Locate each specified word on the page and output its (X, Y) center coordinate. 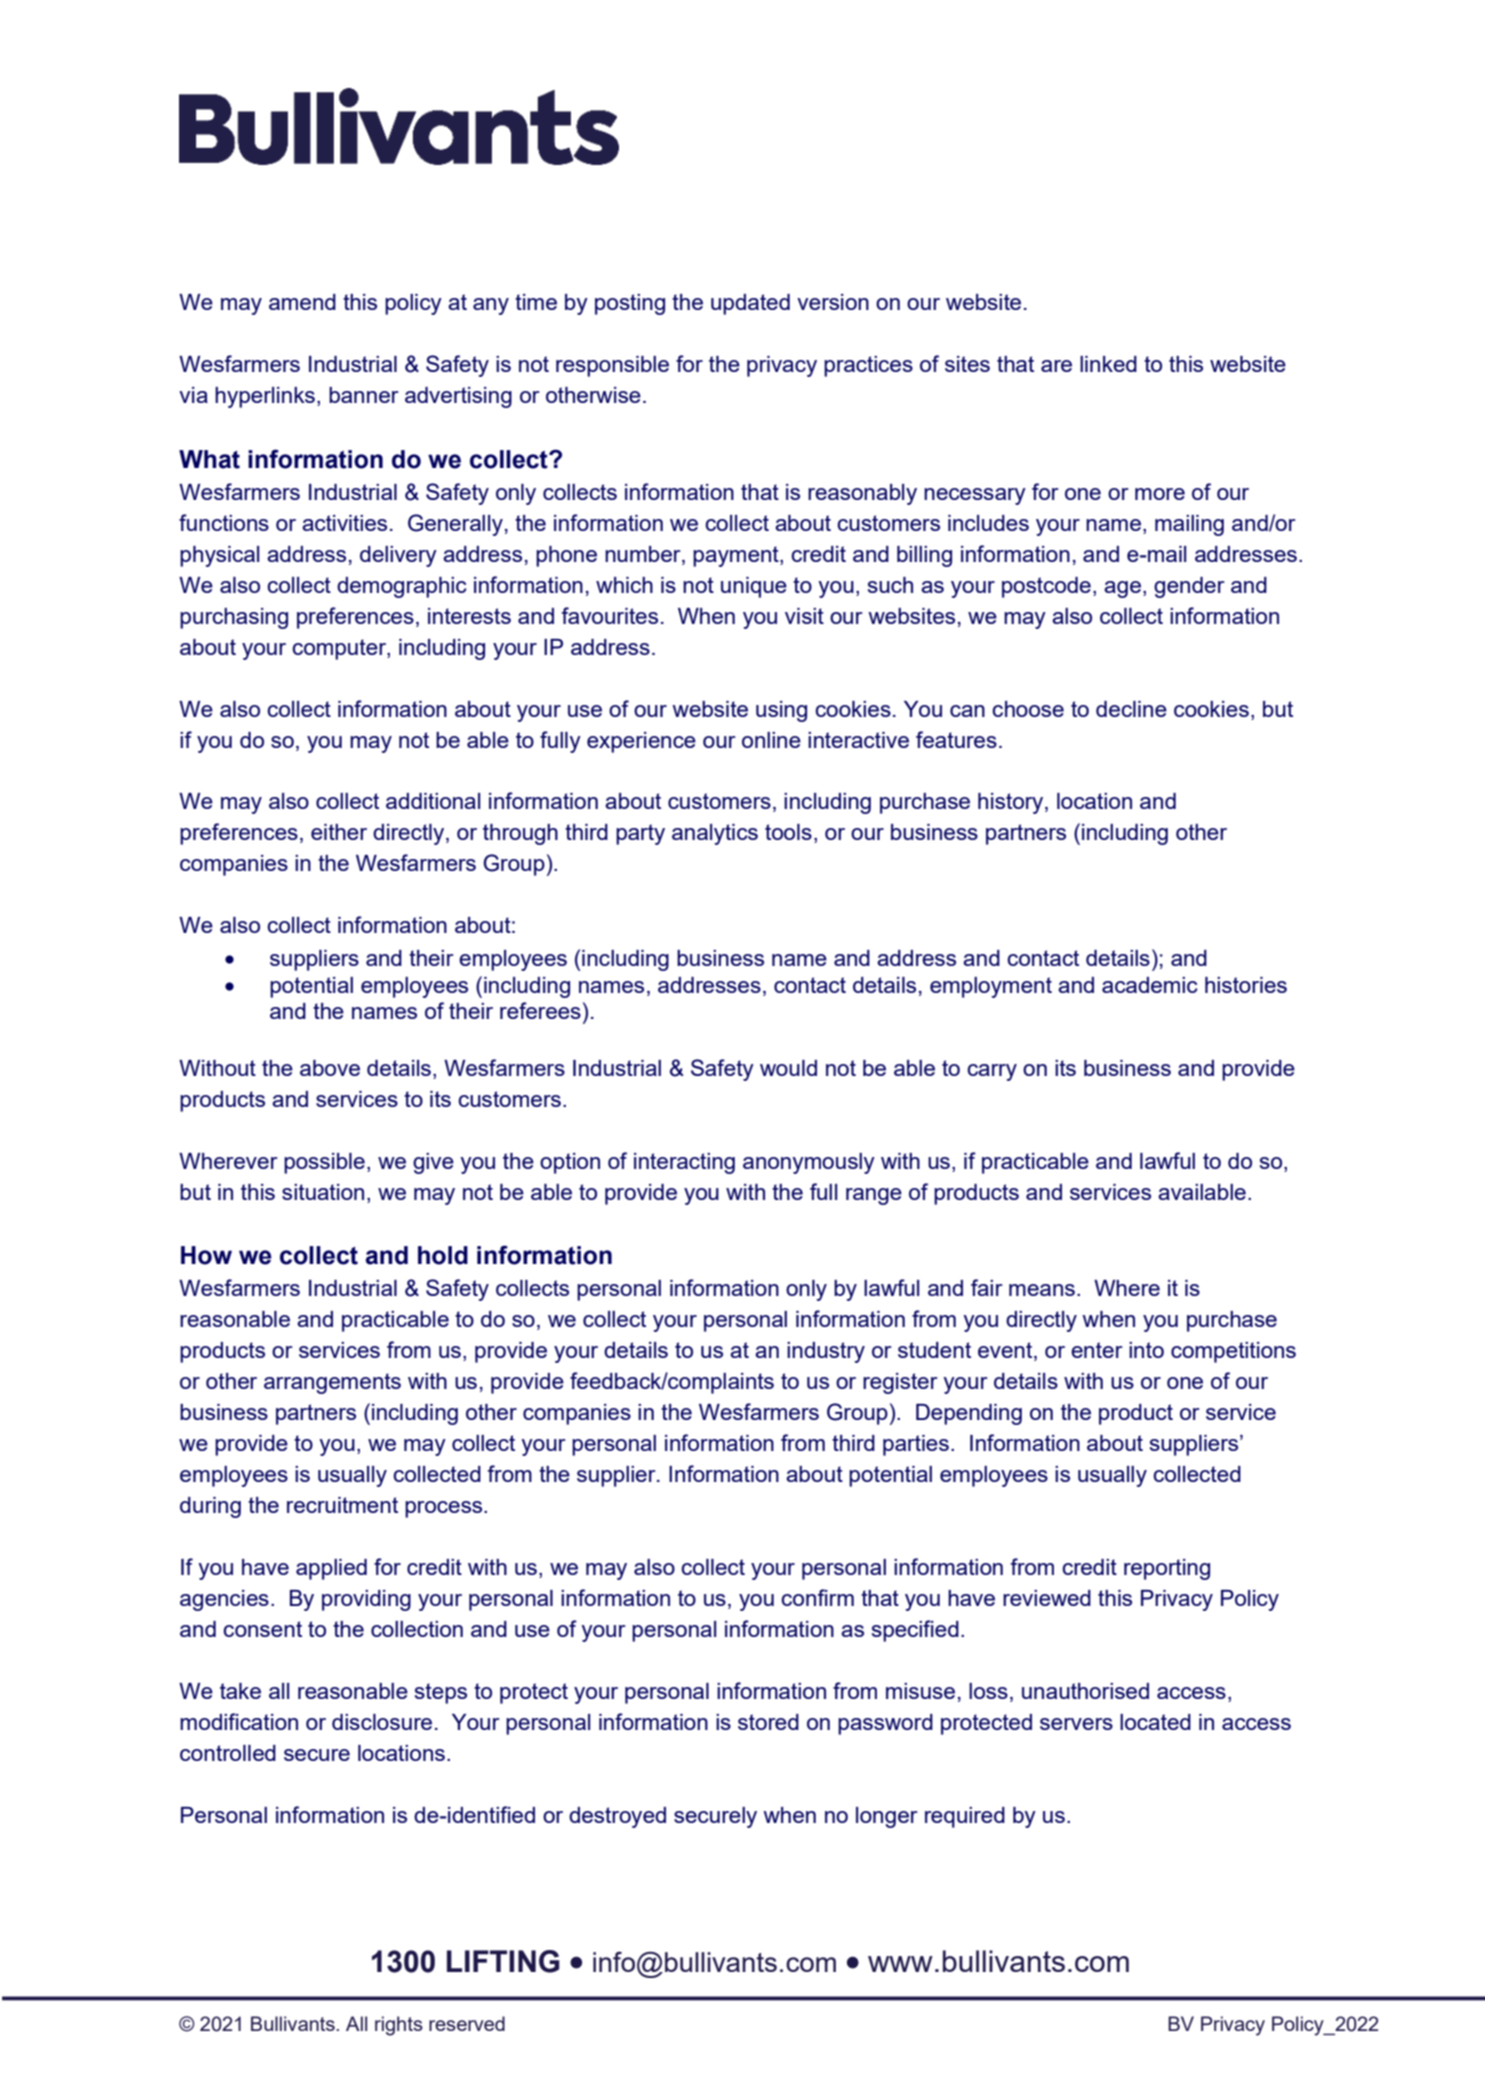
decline (1131, 709)
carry (992, 1072)
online (771, 740)
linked (1108, 364)
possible (324, 1163)
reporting (1167, 1569)
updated (750, 304)
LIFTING (503, 1961)
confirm (817, 1597)
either (339, 832)
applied (331, 1569)
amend (302, 302)
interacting (684, 1163)
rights (399, 2026)
